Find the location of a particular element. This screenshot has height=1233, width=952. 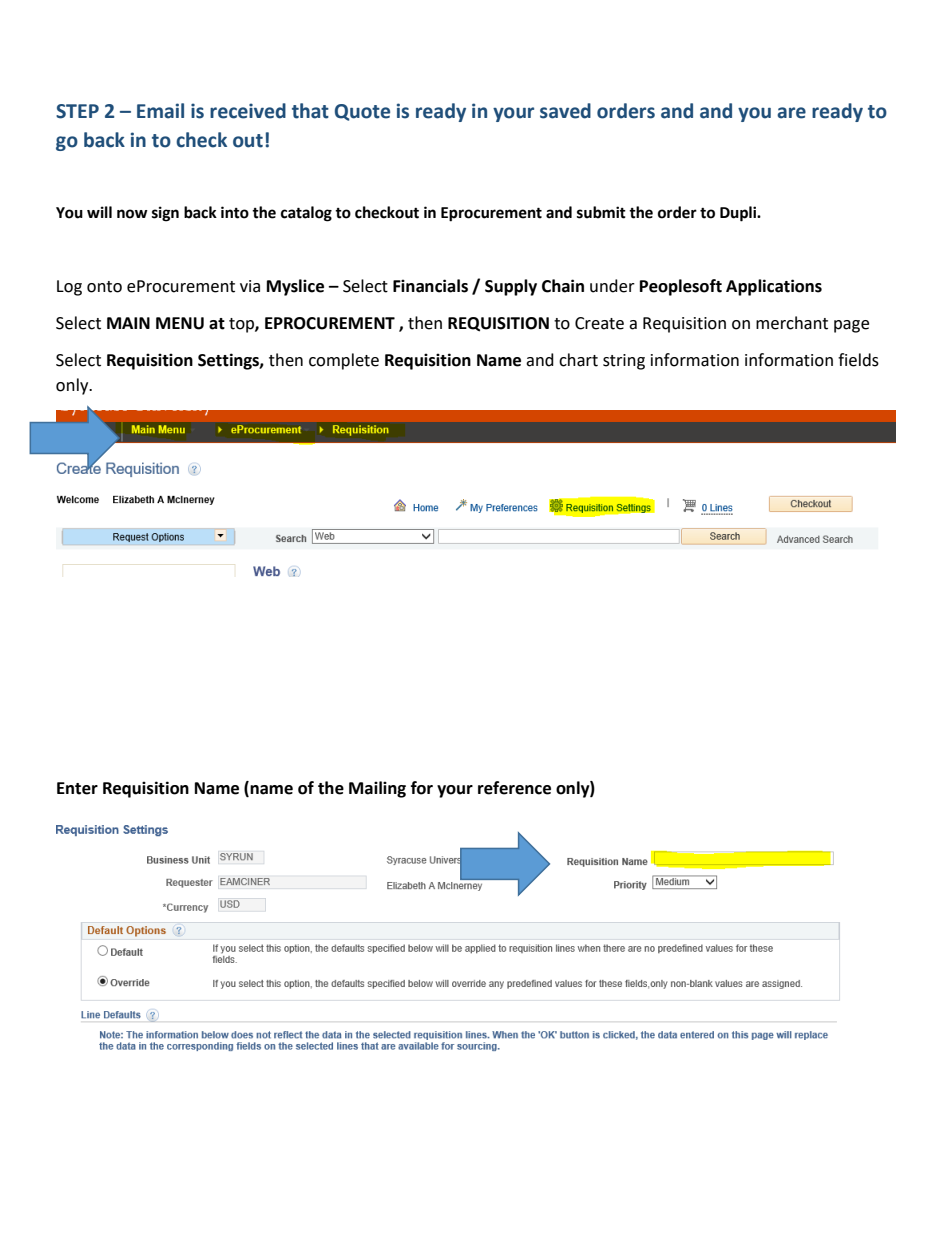

string is located at coordinates (624, 362).
